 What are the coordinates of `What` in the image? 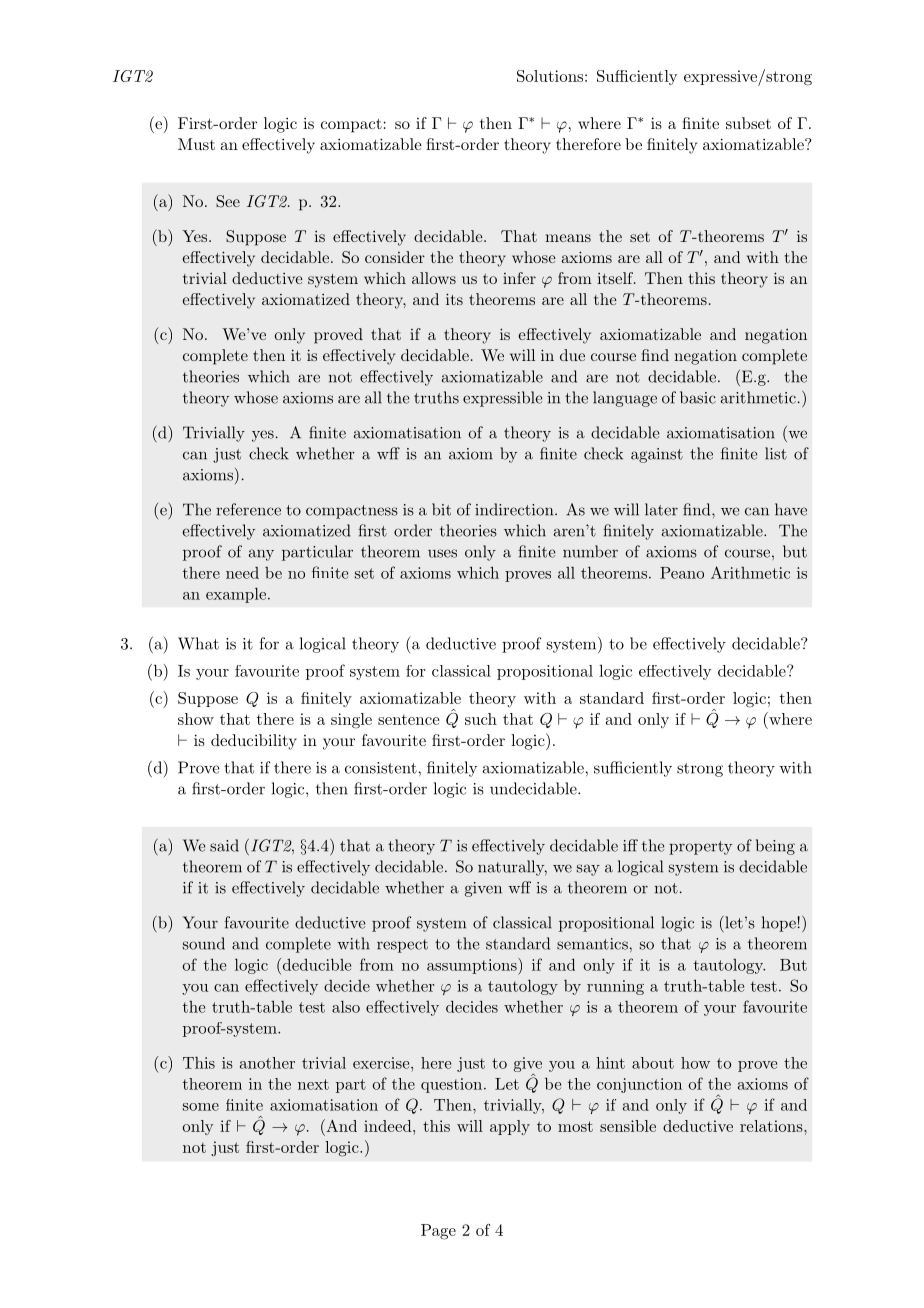 It's located at (198, 643).
